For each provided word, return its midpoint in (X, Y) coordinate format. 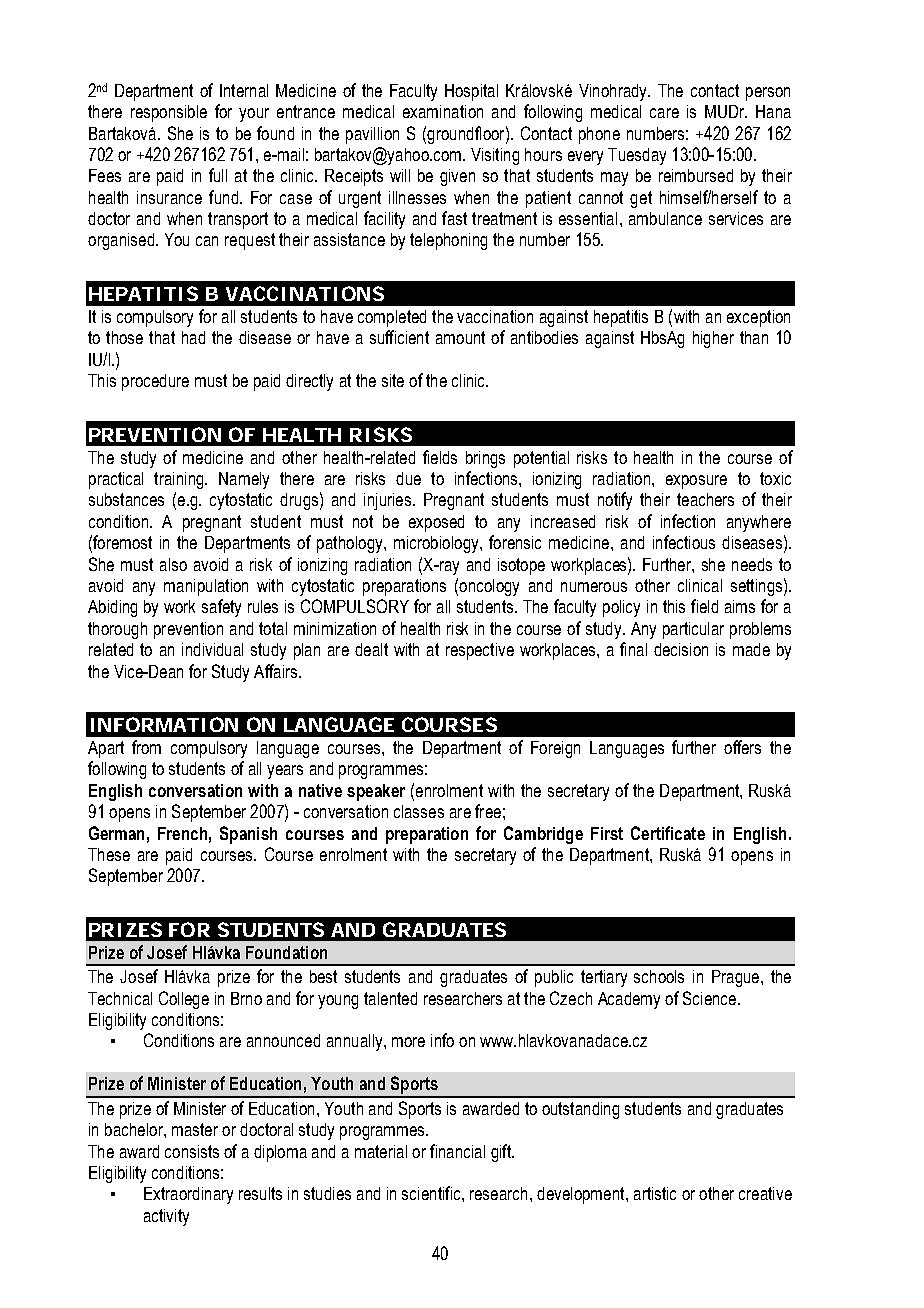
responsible (169, 113)
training (180, 480)
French (182, 833)
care (664, 113)
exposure (696, 482)
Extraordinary (188, 1195)
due (408, 478)
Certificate (668, 833)
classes (419, 811)
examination (443, 111)
